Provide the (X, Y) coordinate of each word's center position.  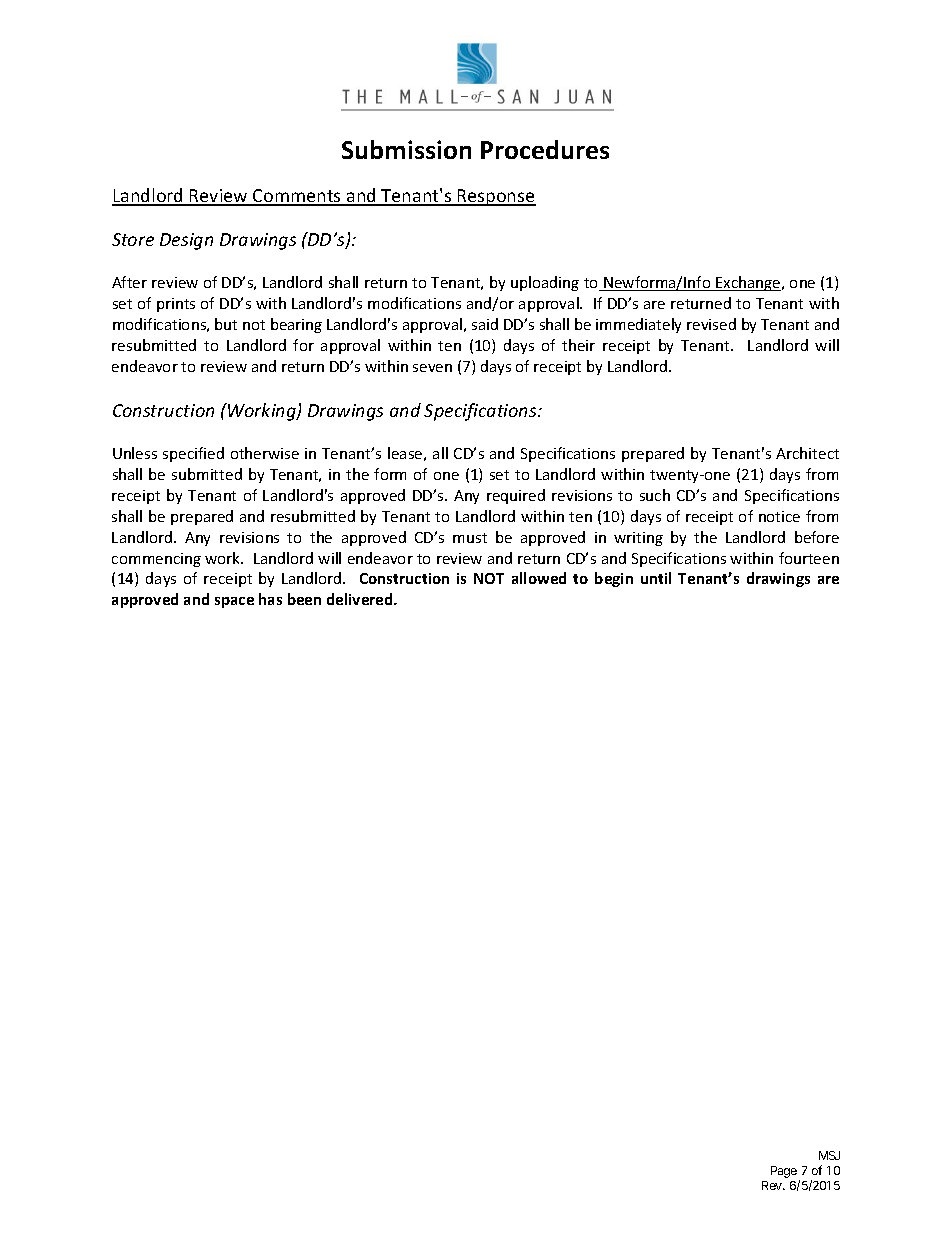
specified (193, 454)
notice (779, 516)
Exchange (748, 283)
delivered (361, 599)
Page (785, 1173)
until (656, 578)
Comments (297, 197)
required (516, 496)
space (234, 602)
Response (496, 197)
